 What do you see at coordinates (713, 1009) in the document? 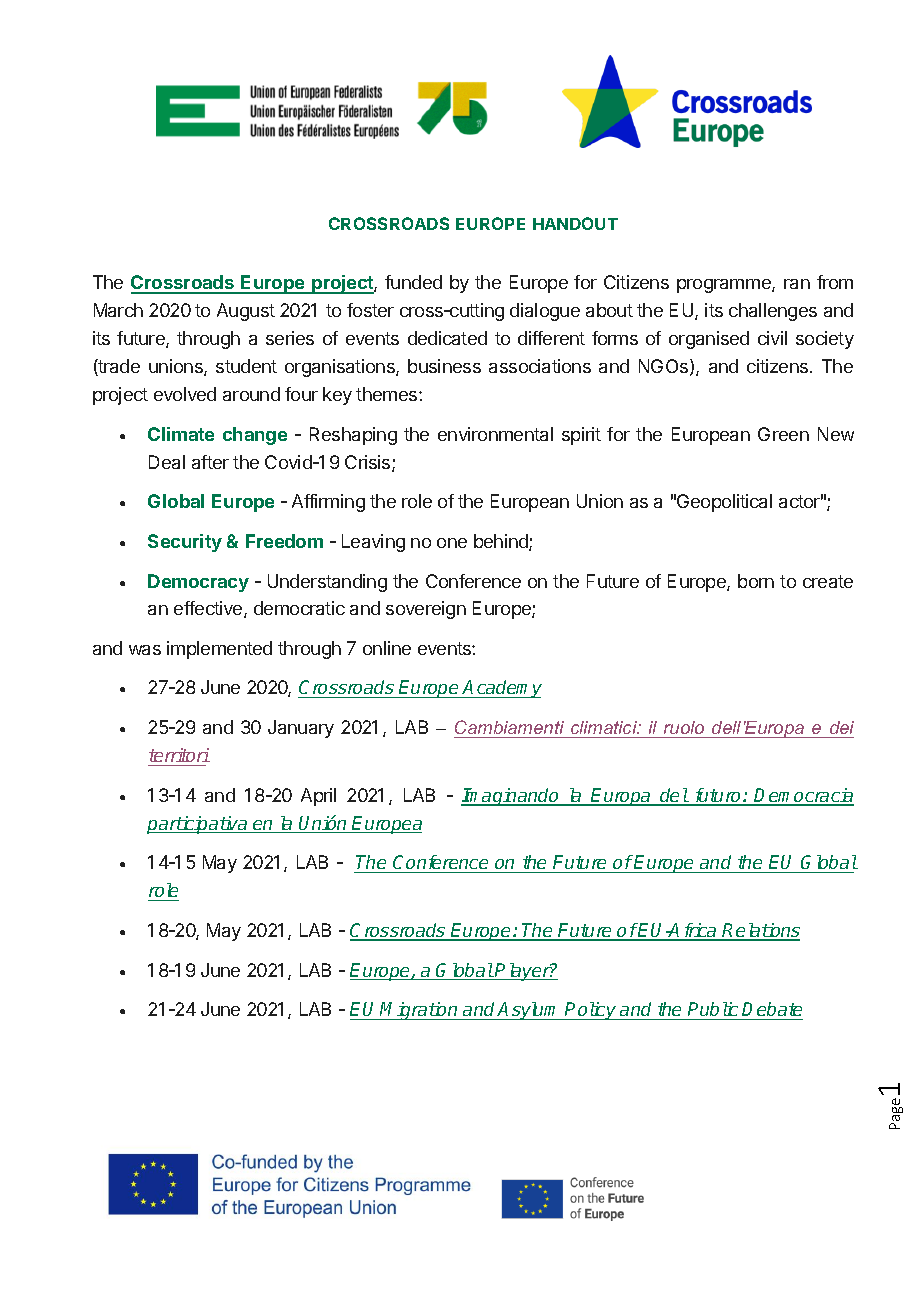
I see `Public` at bounding box center [713, 1009].
